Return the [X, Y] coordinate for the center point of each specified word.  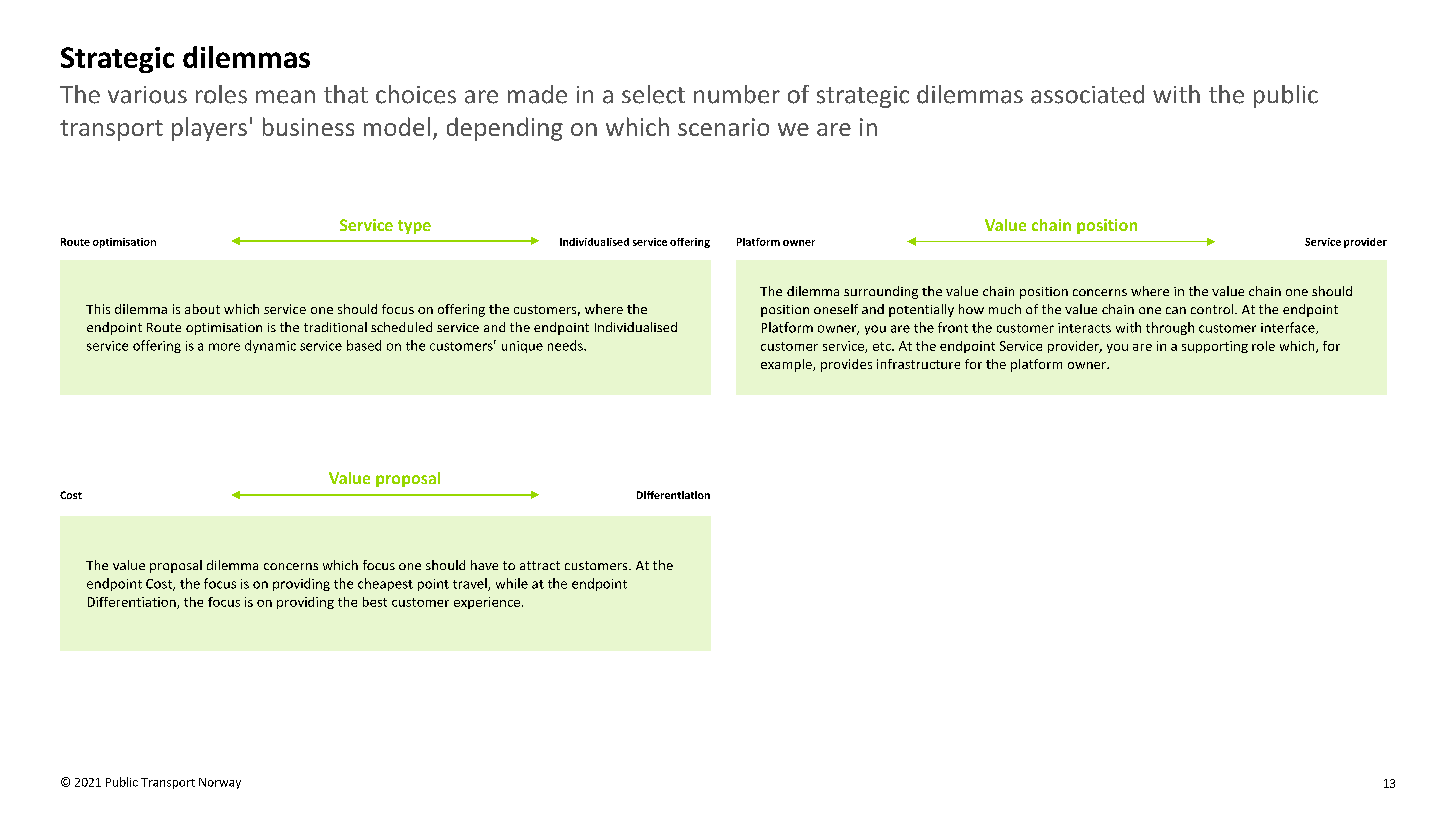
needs [566, 345]
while [512, 583]
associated [1087, 94]
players [209, 129]
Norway [220, 783]
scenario [723, 127]
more [224, 347]
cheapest [385, 584]
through [1170, 328]
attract [540, 565]
